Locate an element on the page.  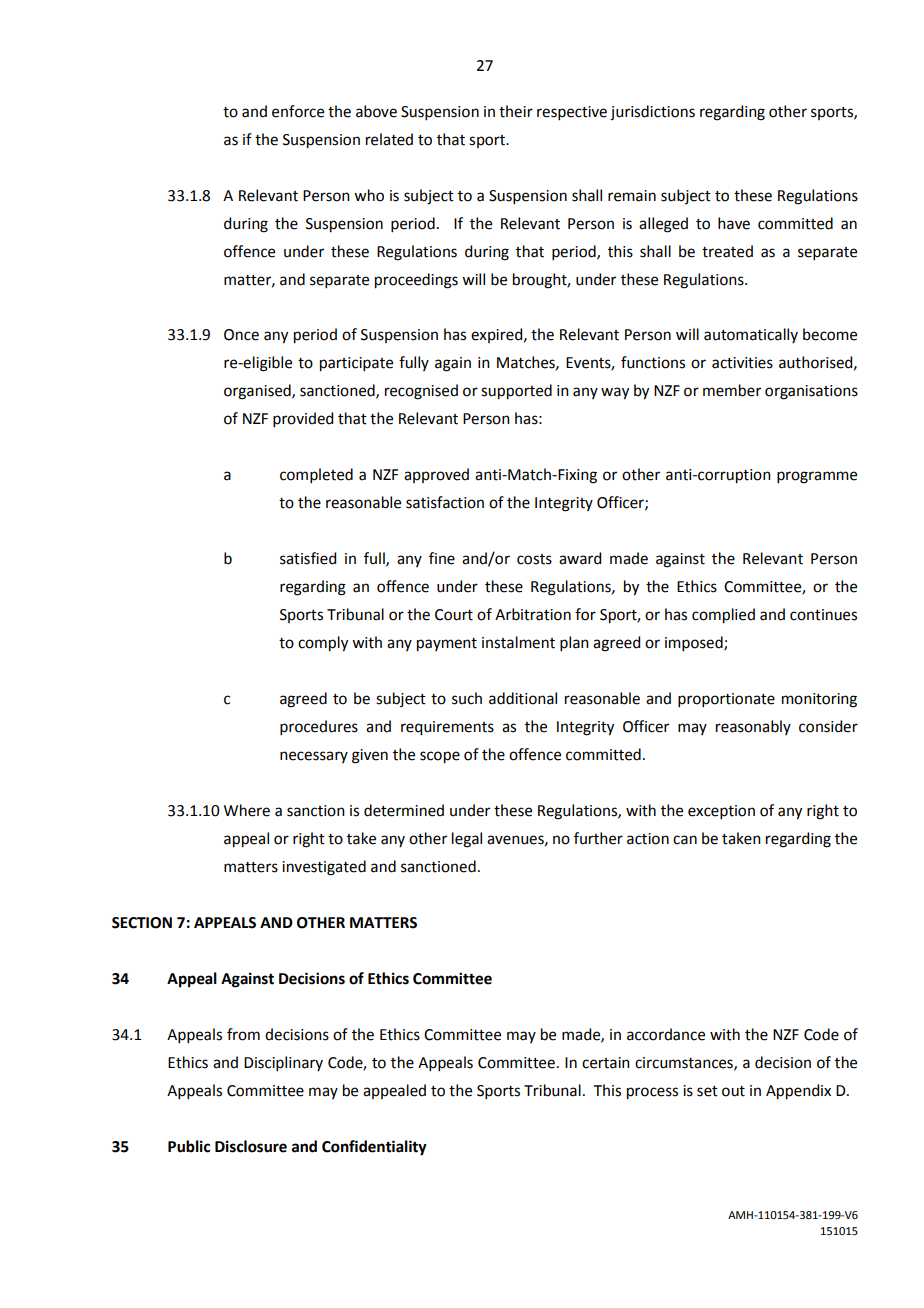
comply is located at coordinates (323, 644).
